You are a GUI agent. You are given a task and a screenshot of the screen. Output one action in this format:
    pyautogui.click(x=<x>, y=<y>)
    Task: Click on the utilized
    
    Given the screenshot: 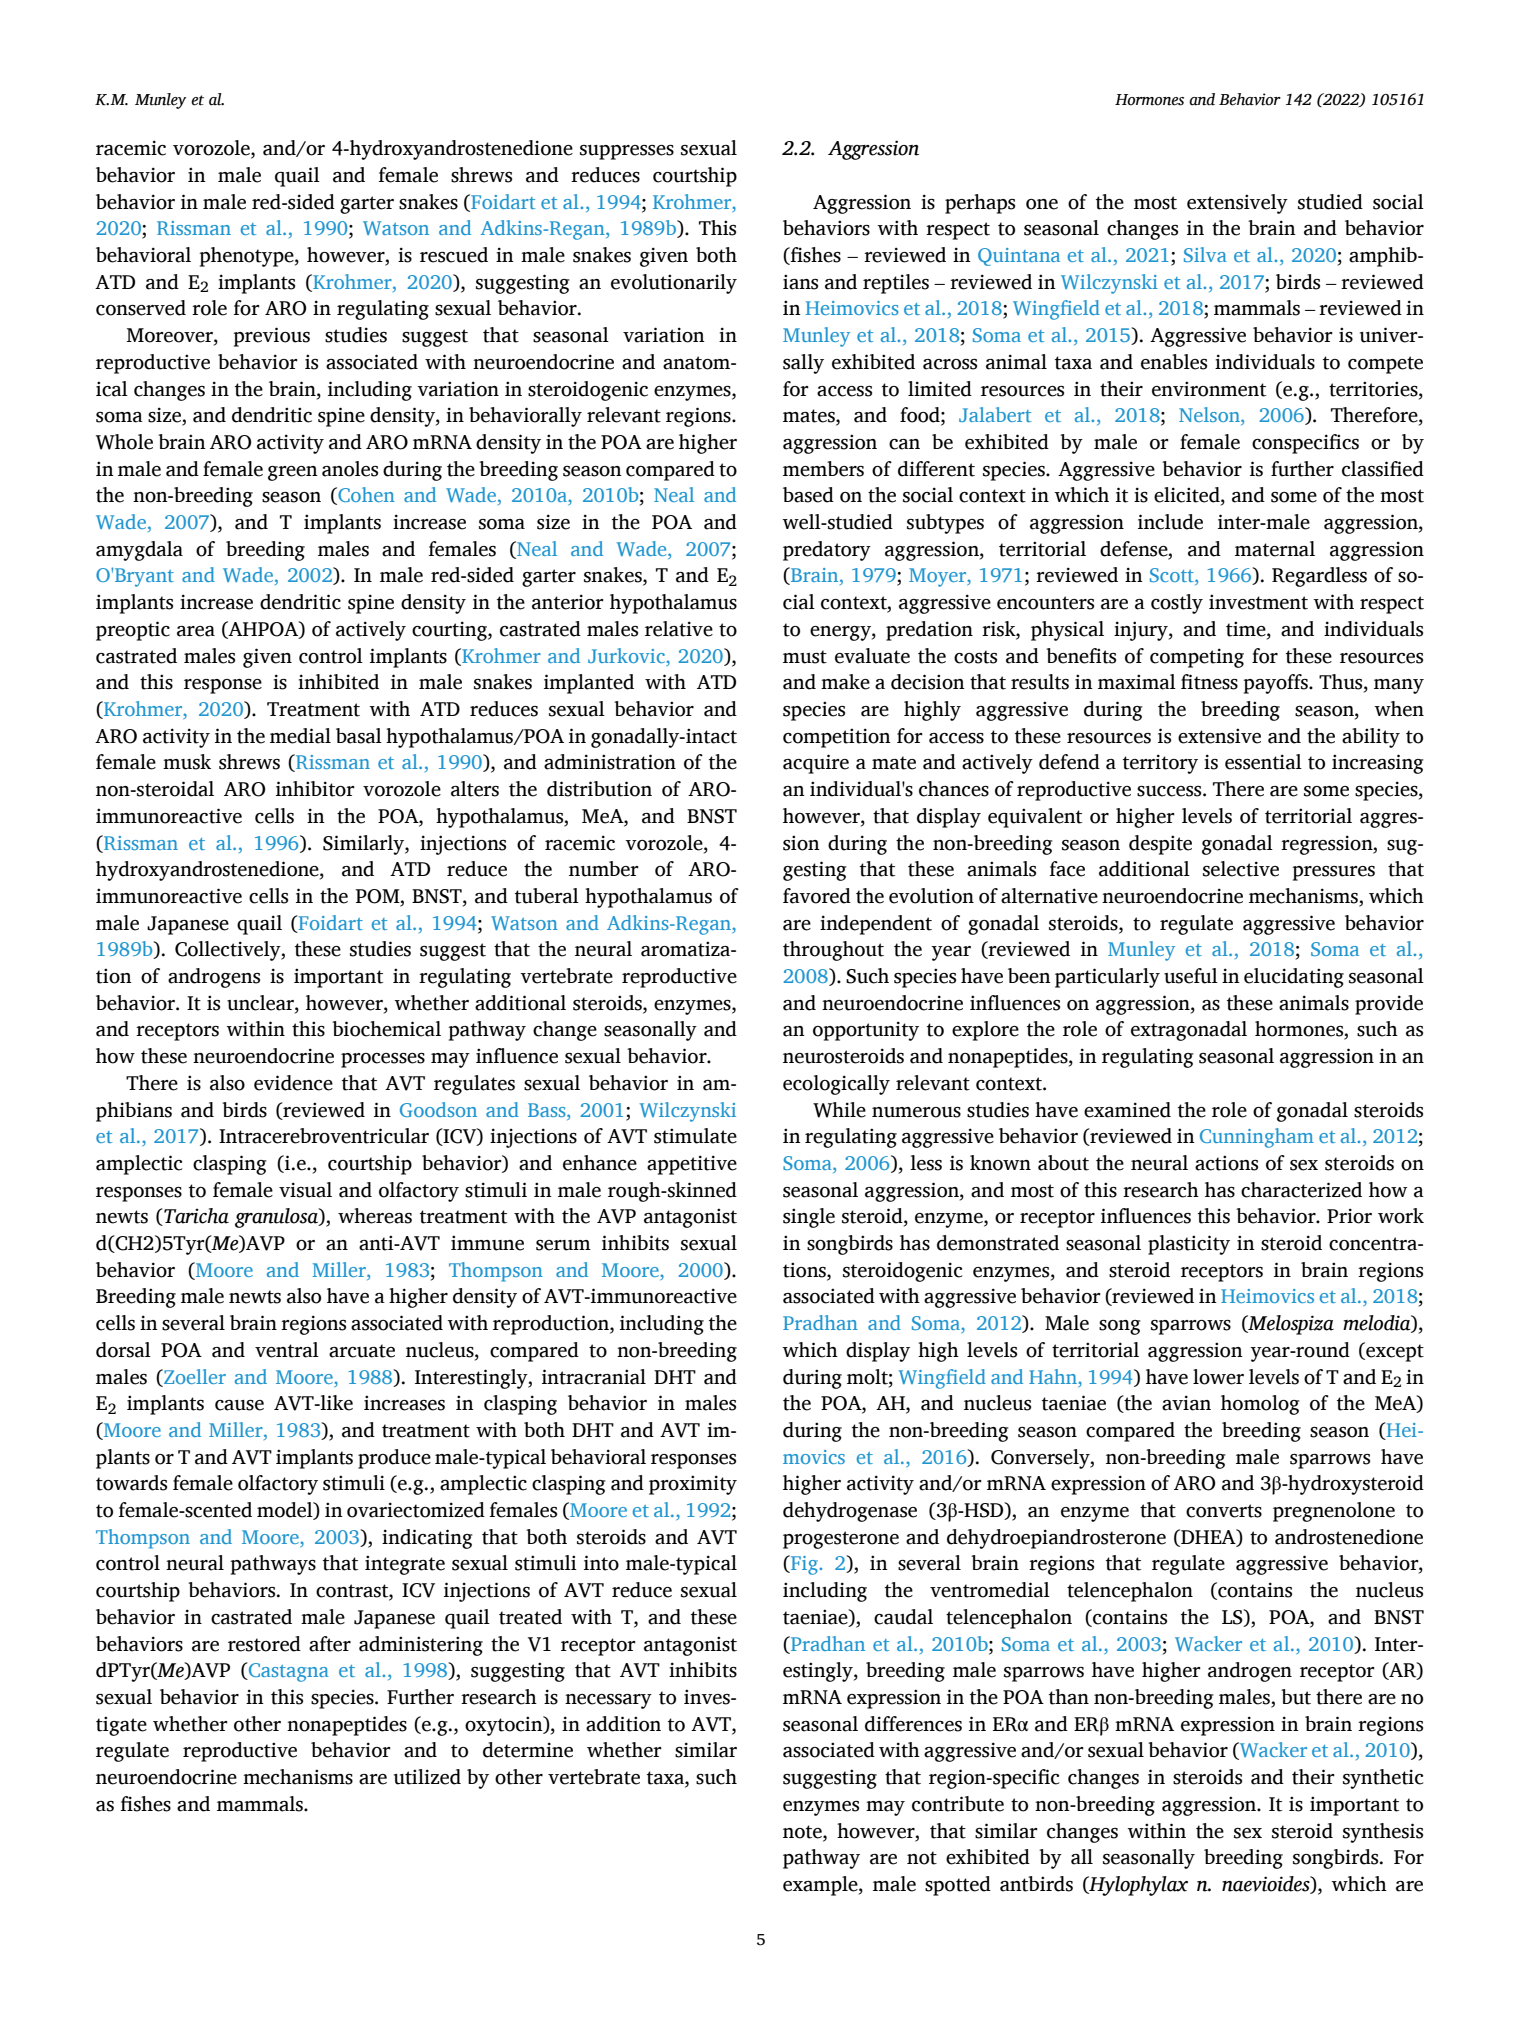 What is the action you would take?
    pyautogui.click(x=427, y=1777)
